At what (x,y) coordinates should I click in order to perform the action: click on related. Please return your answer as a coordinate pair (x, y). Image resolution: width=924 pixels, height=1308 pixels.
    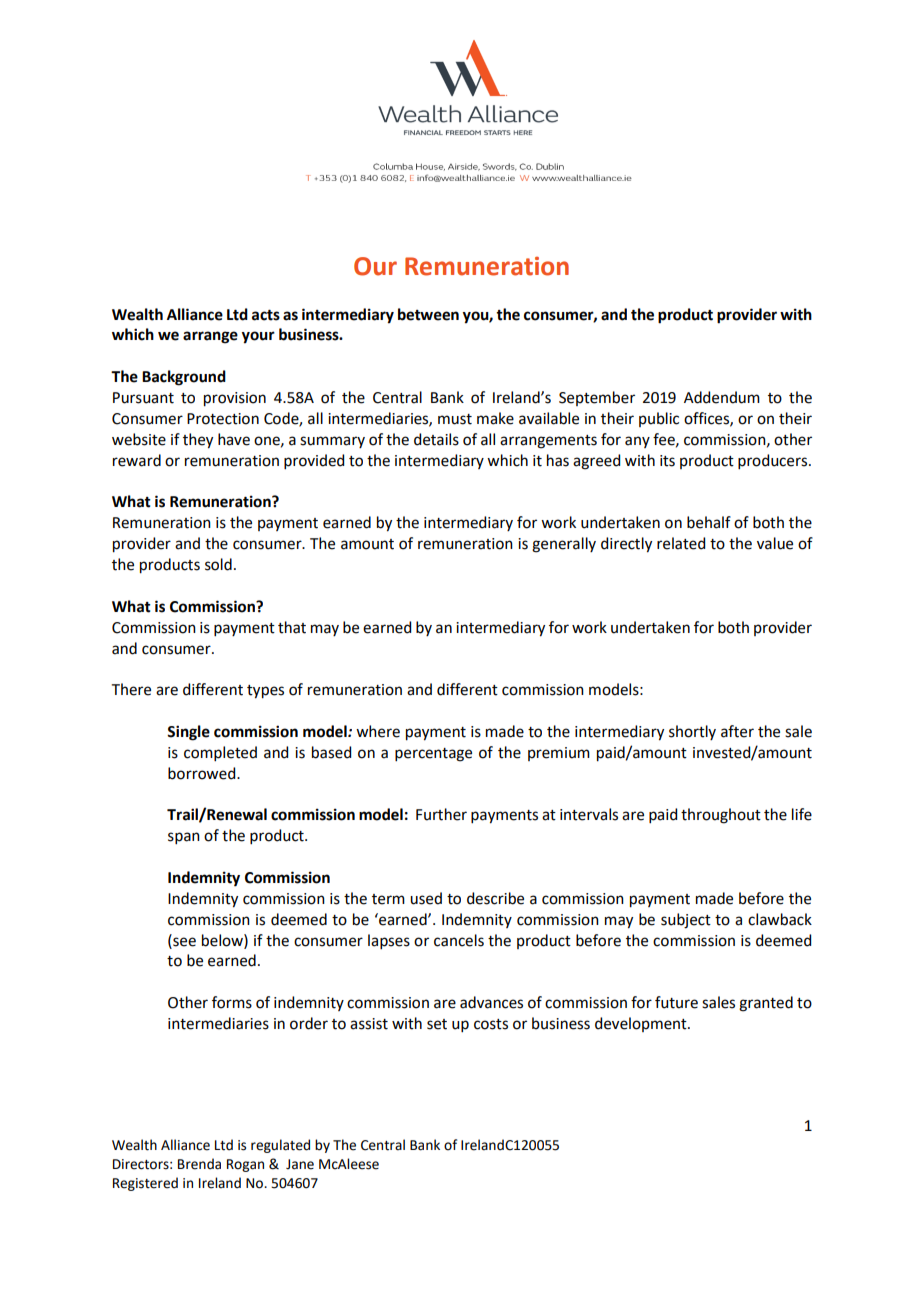
    Looking at the image, I should click on (681, 543).
